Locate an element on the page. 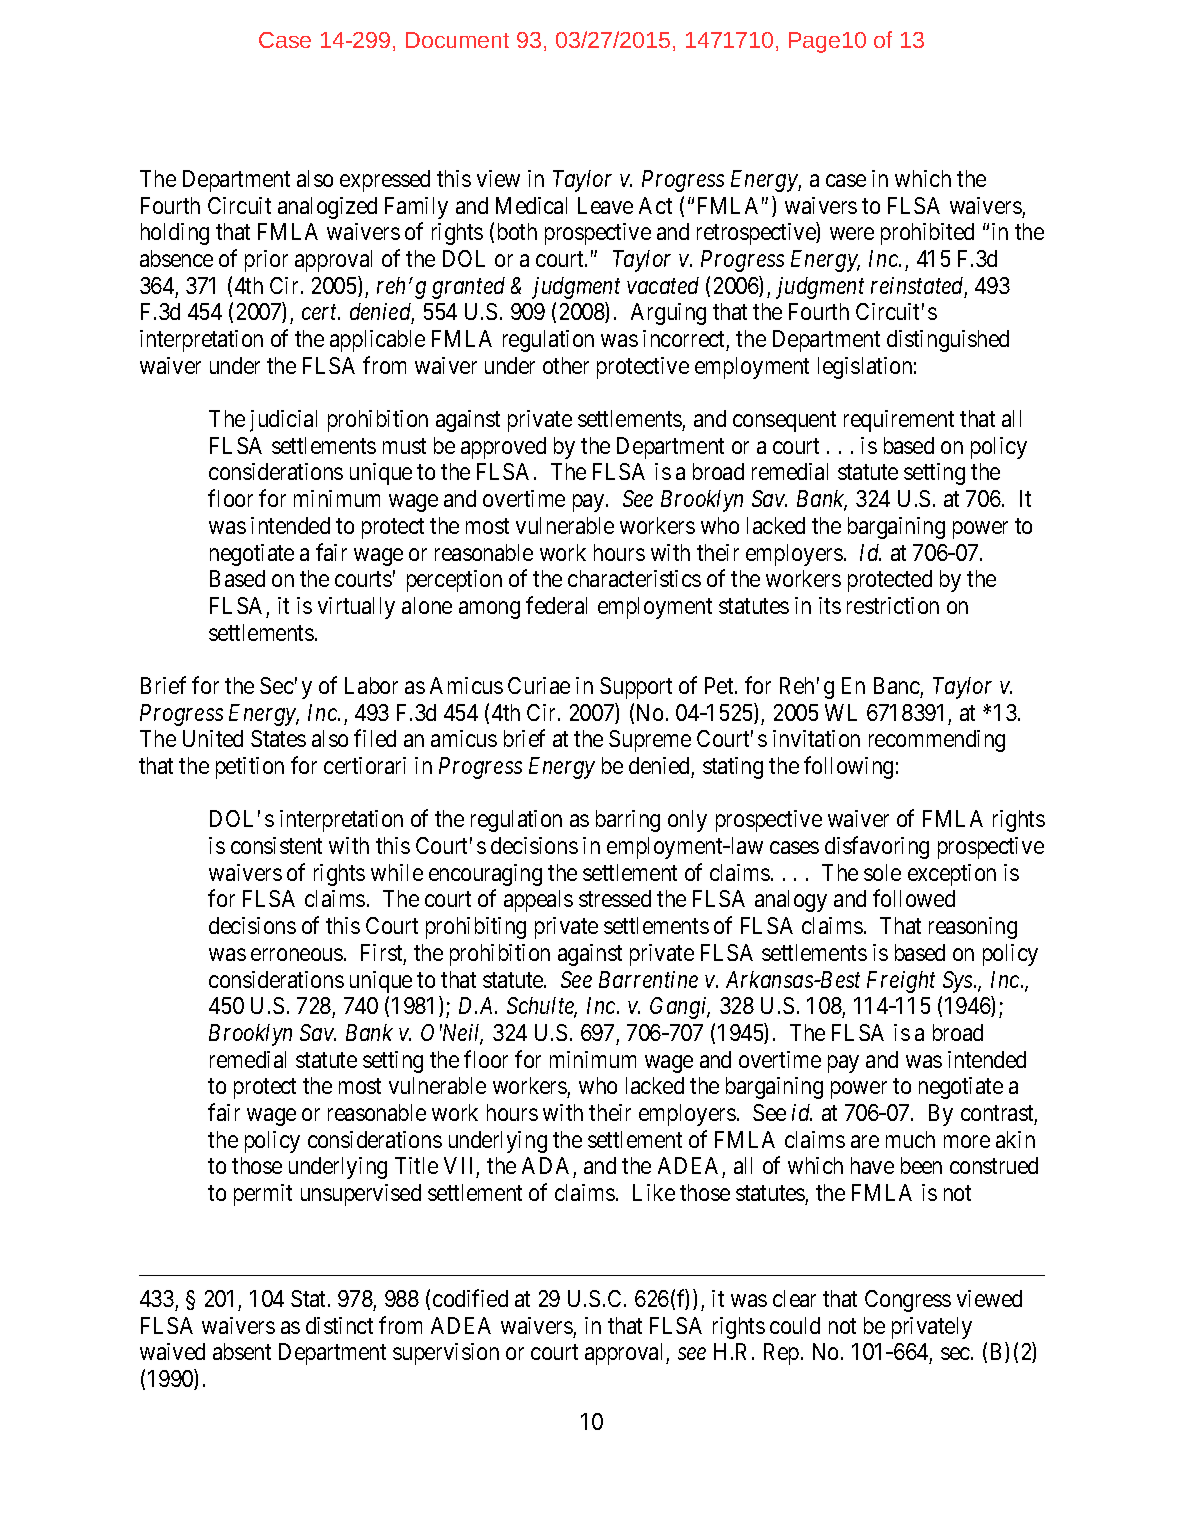 This image has width=1184, height=1532. codified is located at coordinates (470, 1298).
